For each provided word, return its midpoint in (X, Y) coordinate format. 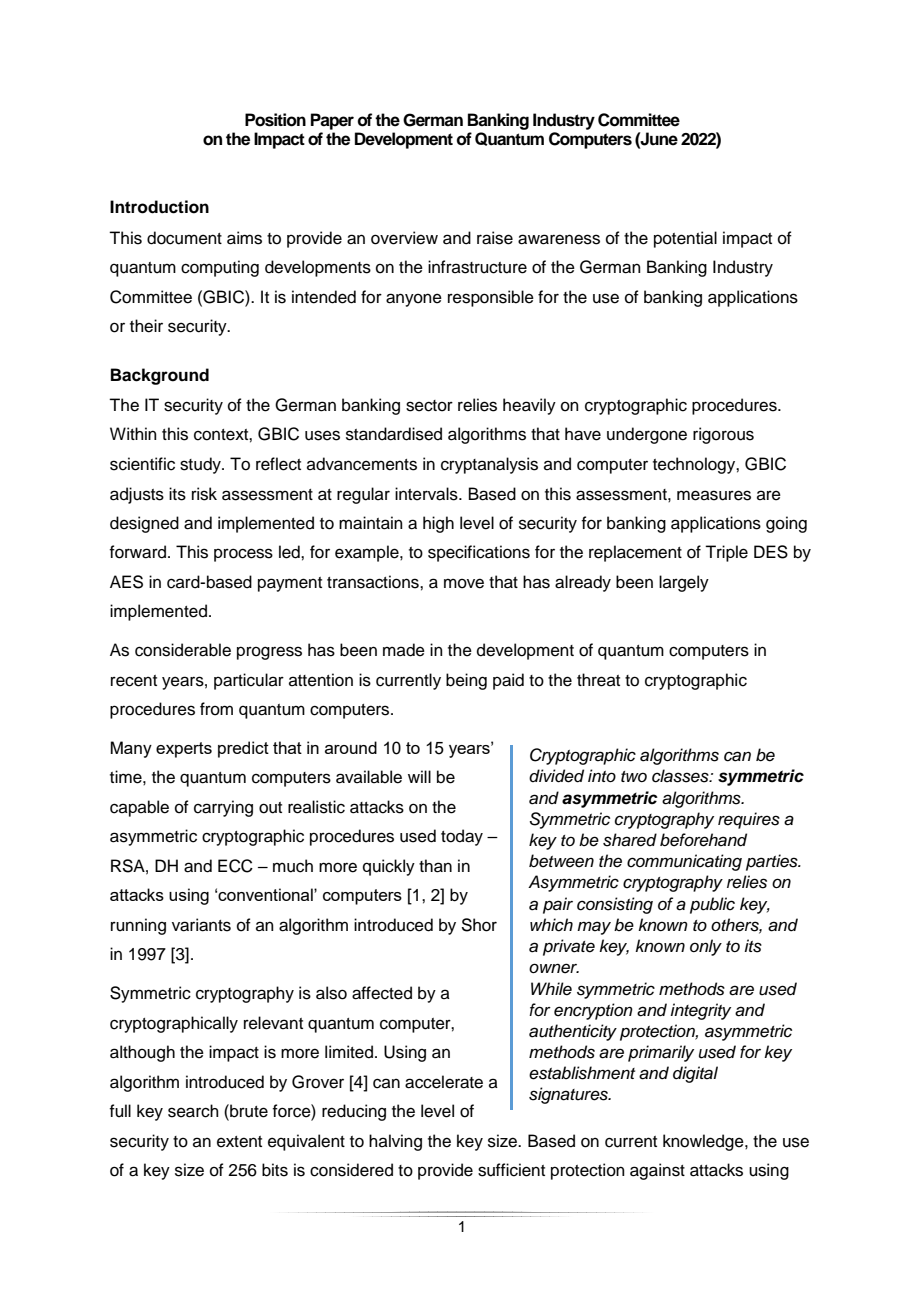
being (466, 681)
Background (160, 376)
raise (495, 238)
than (435, 866)
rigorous (723, 435)
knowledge (704, 1142)
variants (201, 925)
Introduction (159, 207)
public (712, 905)
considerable (183, 650)
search (193, 1111)
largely (684, 583)
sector (429, 406)
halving (395, 1142)
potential (685, 239)
